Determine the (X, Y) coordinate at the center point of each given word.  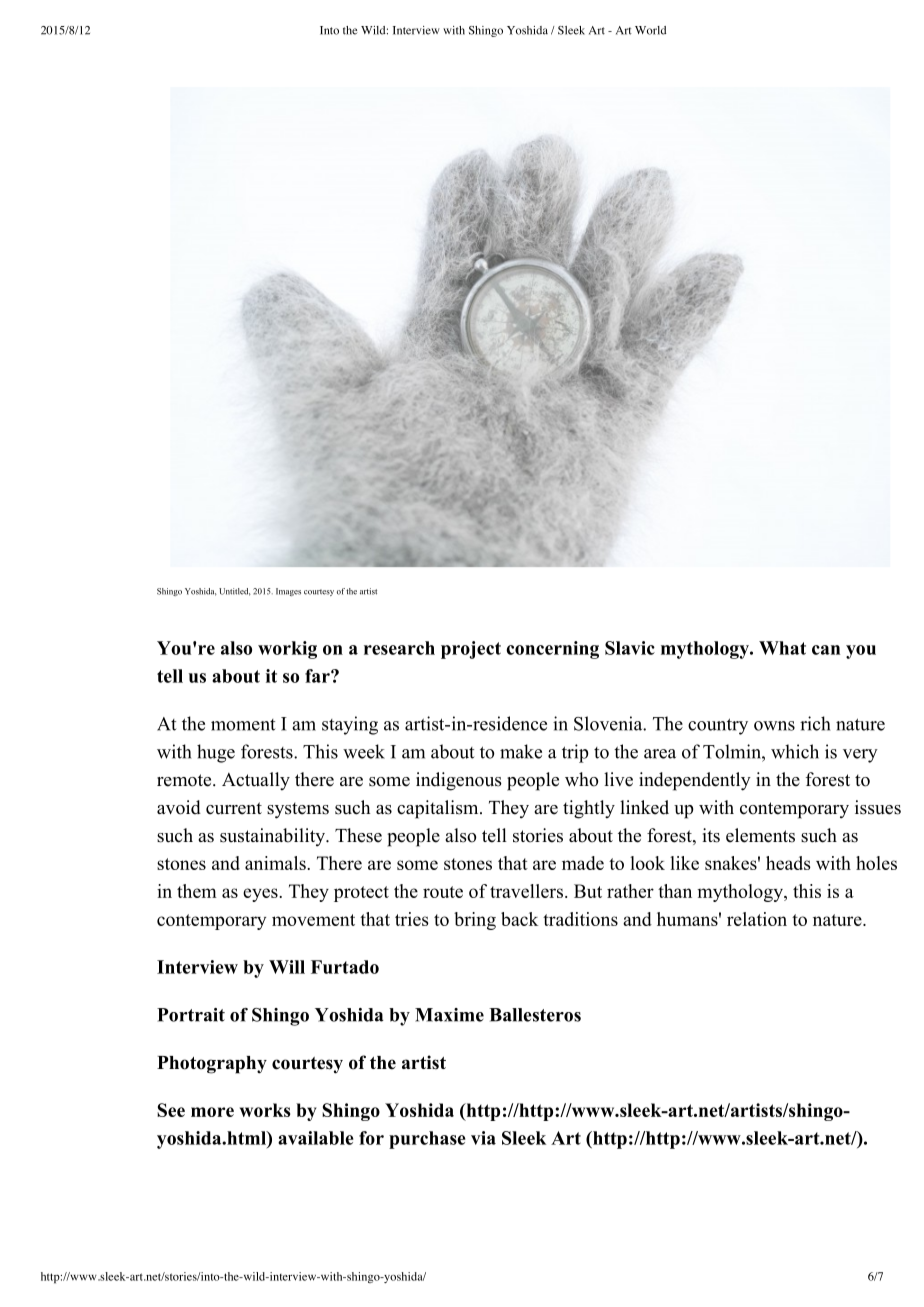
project (471, 650)
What (782, 648)
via (483, 1138)
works (265, 1110)
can (826, 650)
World (650, 30)
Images (288, 592)
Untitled (235, 592)
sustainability (273, 837)
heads (788, 863)
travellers (526, 891)
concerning (552, 650)
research (399, 648)
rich (815, 723)
